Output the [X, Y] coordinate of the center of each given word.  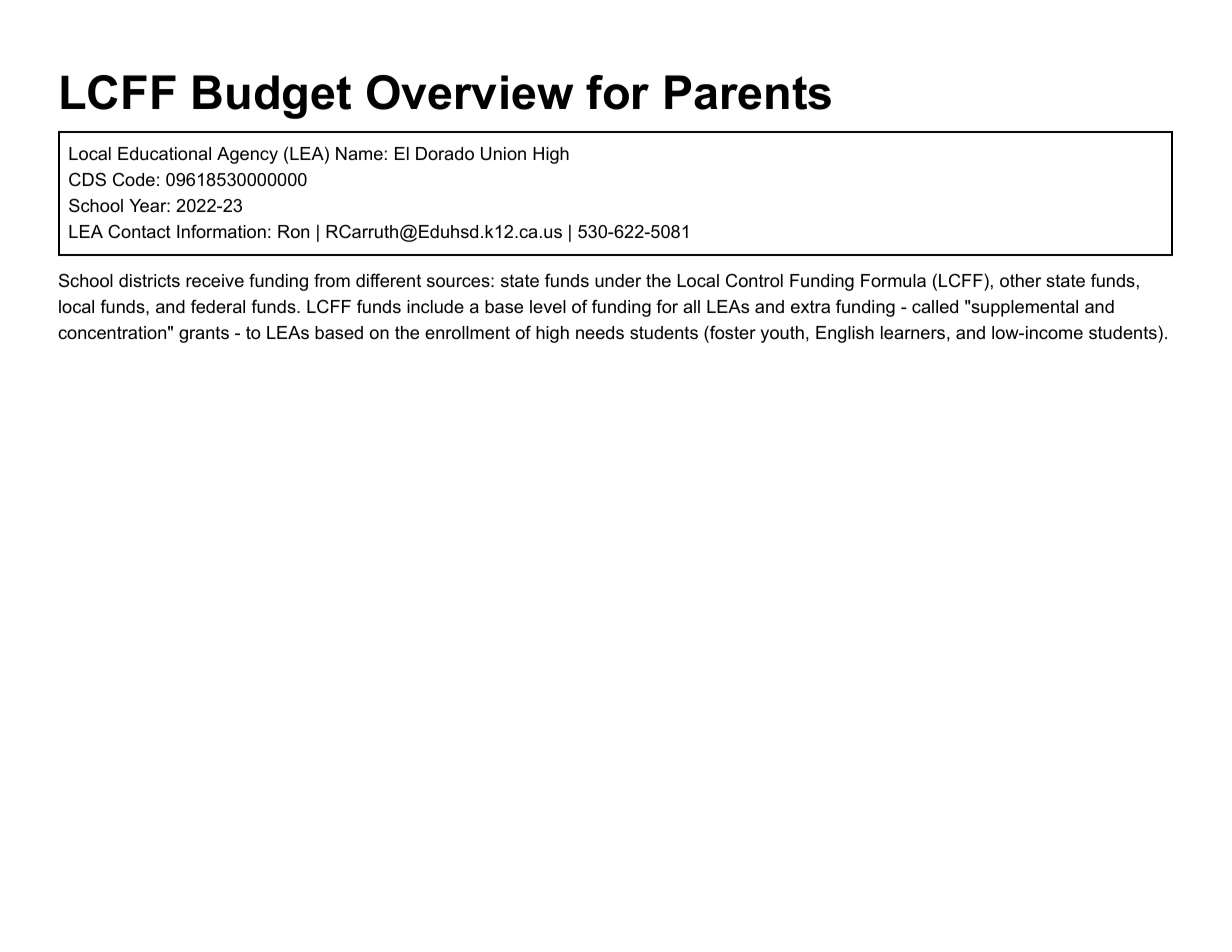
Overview [470, 92]
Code [134, 179]
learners [913, 332]
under [618, 280]
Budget [272, 97]
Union [503, 153]
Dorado [445, 154]
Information [221, 231]
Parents [748, 92]
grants [204, 334]
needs [600, 332]
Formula [893, 281]
